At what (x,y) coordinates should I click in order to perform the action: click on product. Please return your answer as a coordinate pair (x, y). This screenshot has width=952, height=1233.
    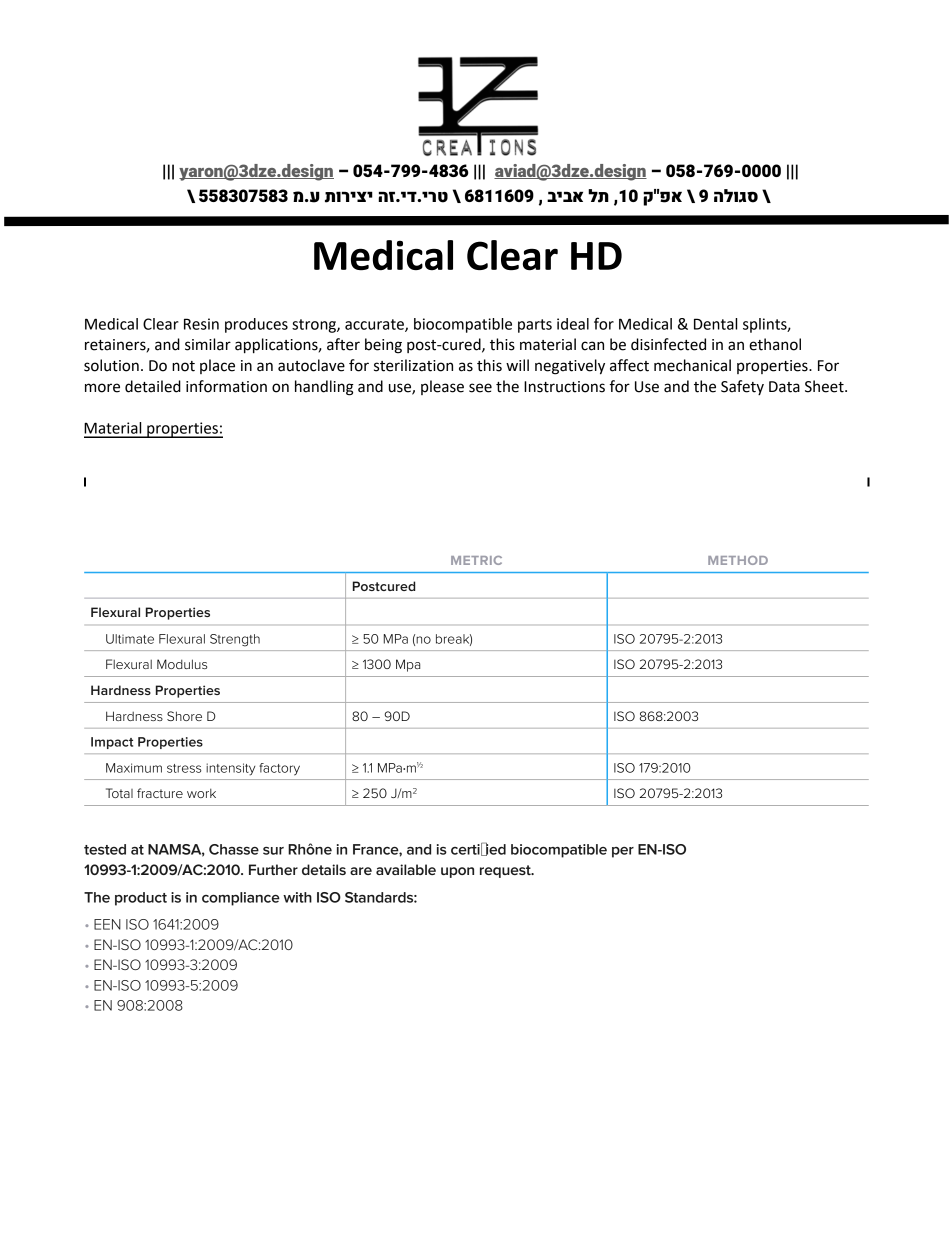
    Looking at the image, I should click on (141, 899).
